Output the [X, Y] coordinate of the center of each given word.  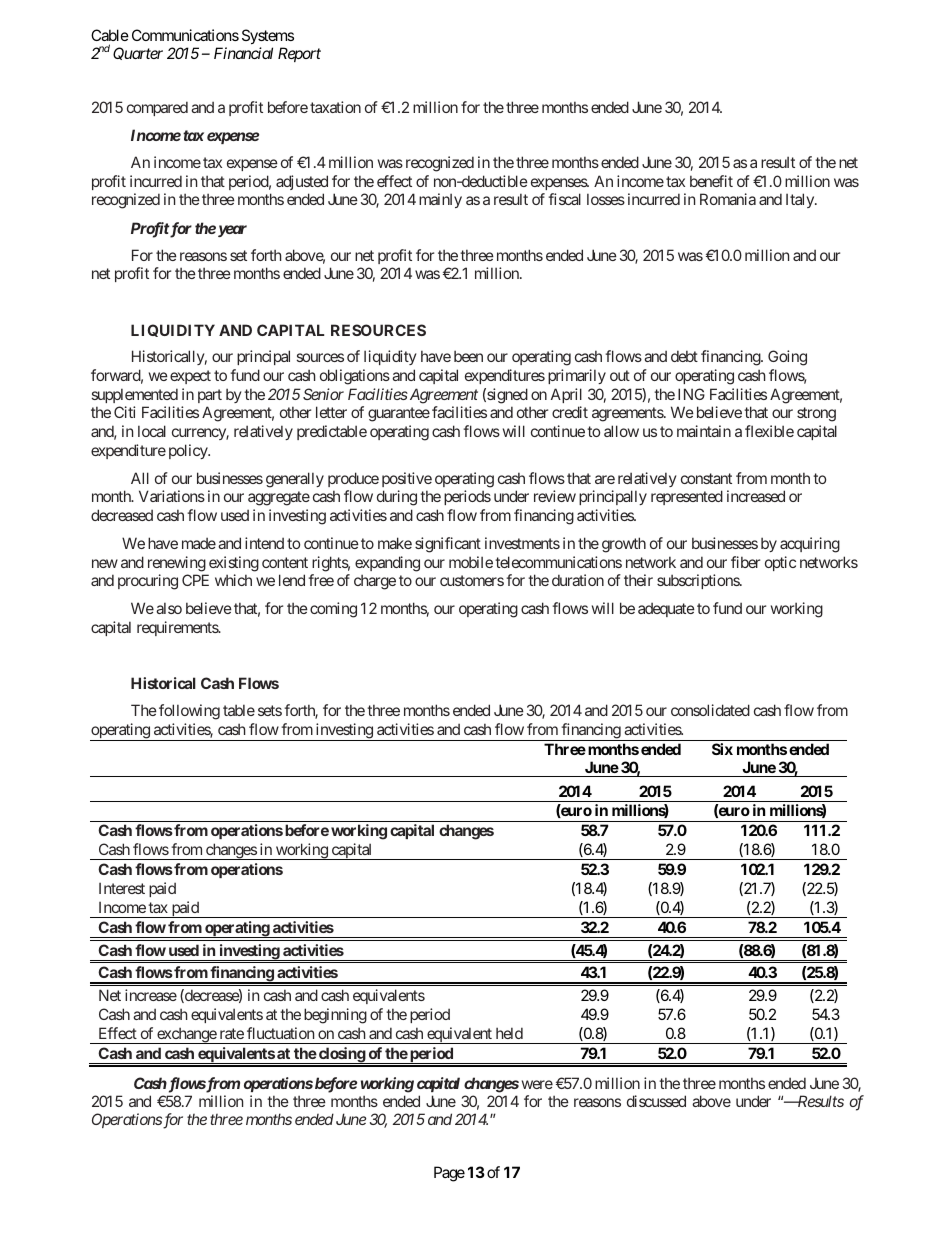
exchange [186, 1035]
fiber [745, 562]
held [509, 1033]
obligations [355, 377]
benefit [711, 181]
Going [787, 358]
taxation [335, 107]
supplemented [135, 395]
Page [449, 1174]
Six [722, 749]
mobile [471, 562]
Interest [122, 888]
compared [157, 108]
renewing [177, 564]
